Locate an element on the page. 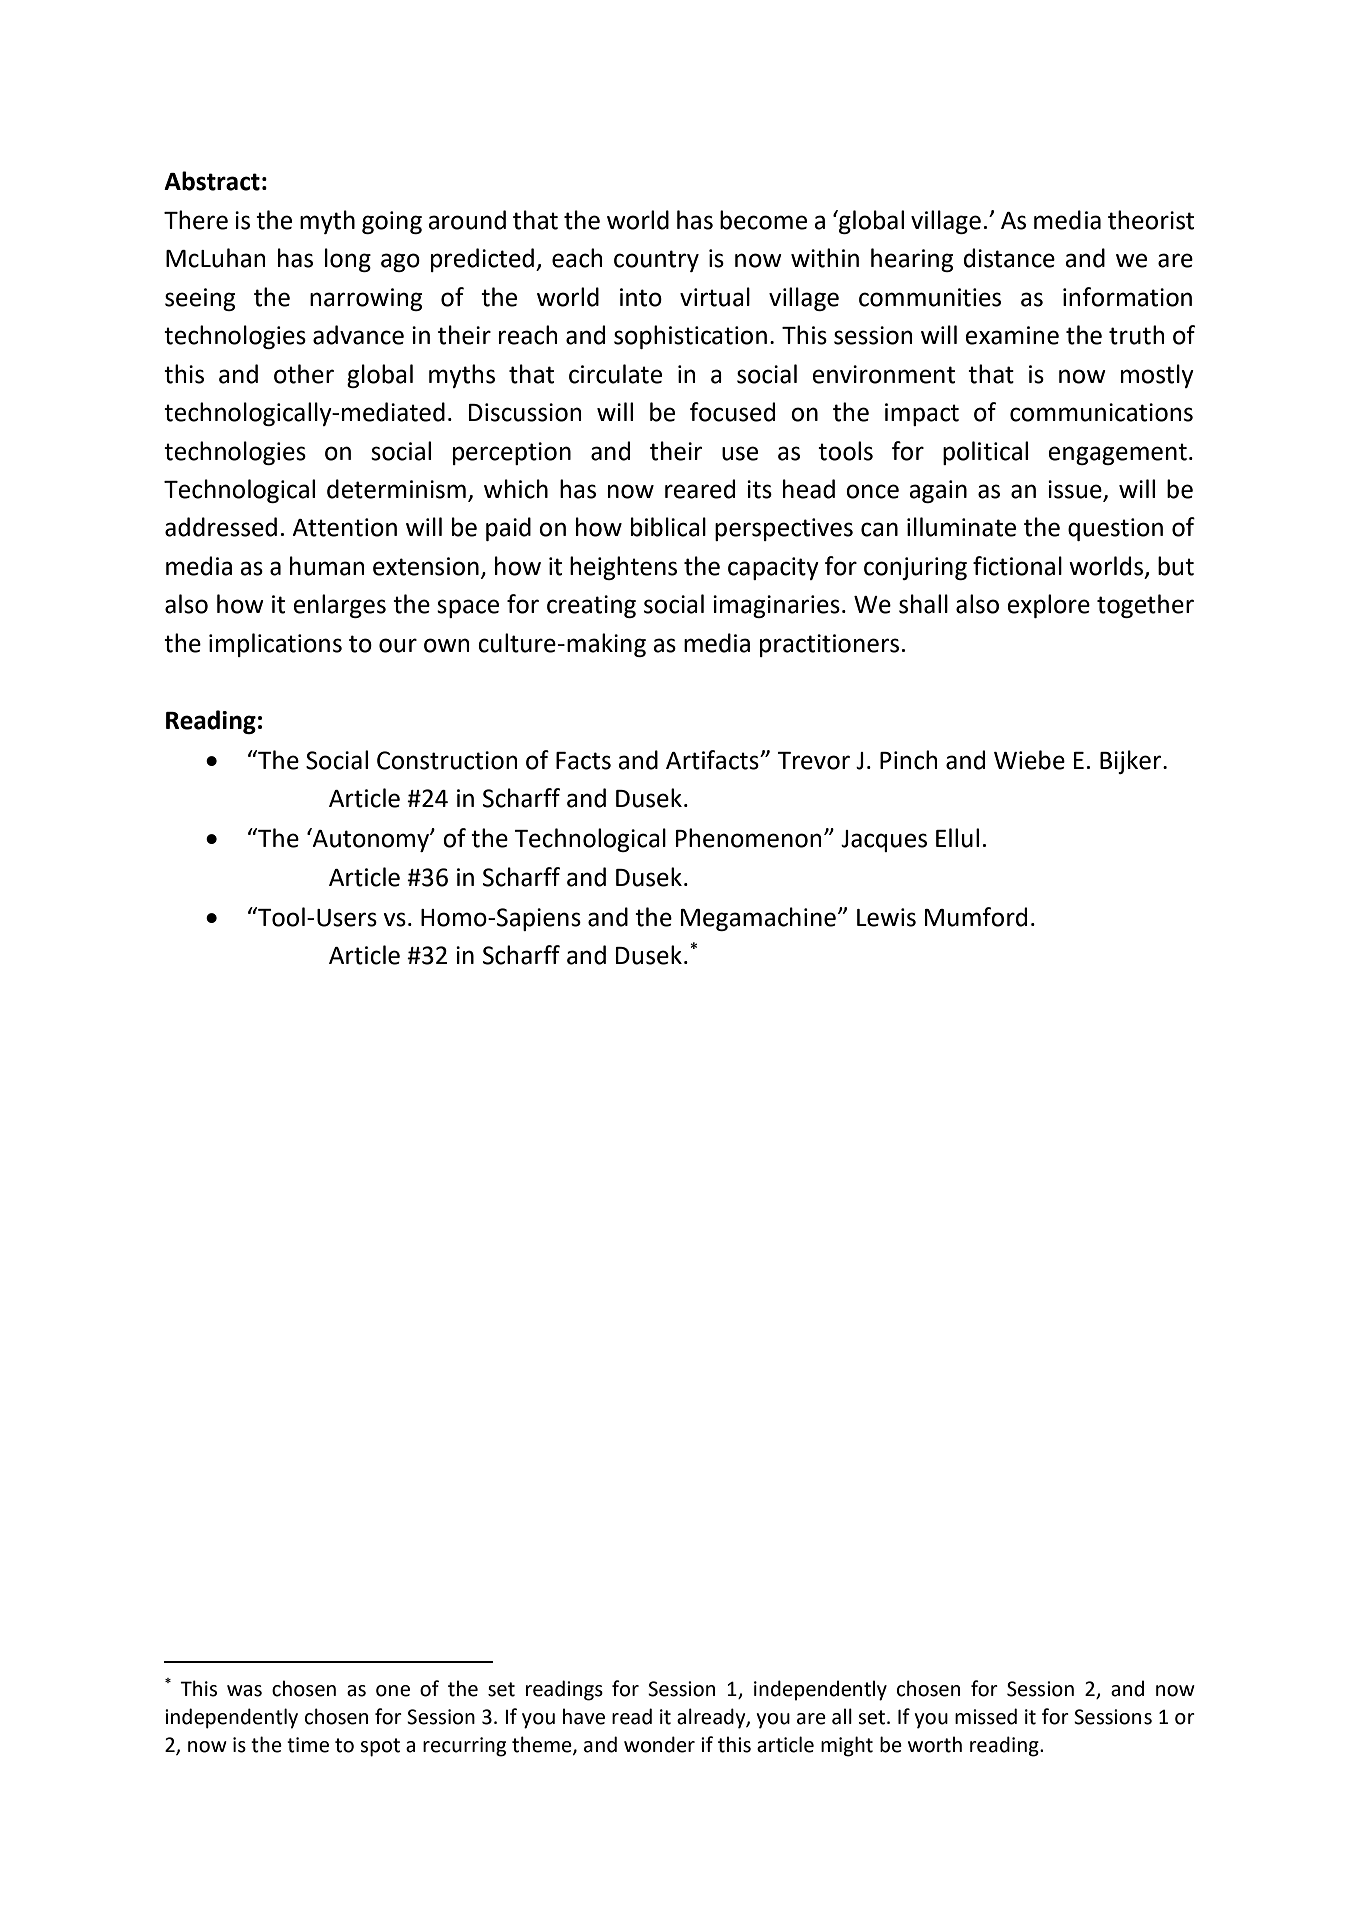 This page has width=1359, height=1922. time is located at coordinates (308, 1745).
